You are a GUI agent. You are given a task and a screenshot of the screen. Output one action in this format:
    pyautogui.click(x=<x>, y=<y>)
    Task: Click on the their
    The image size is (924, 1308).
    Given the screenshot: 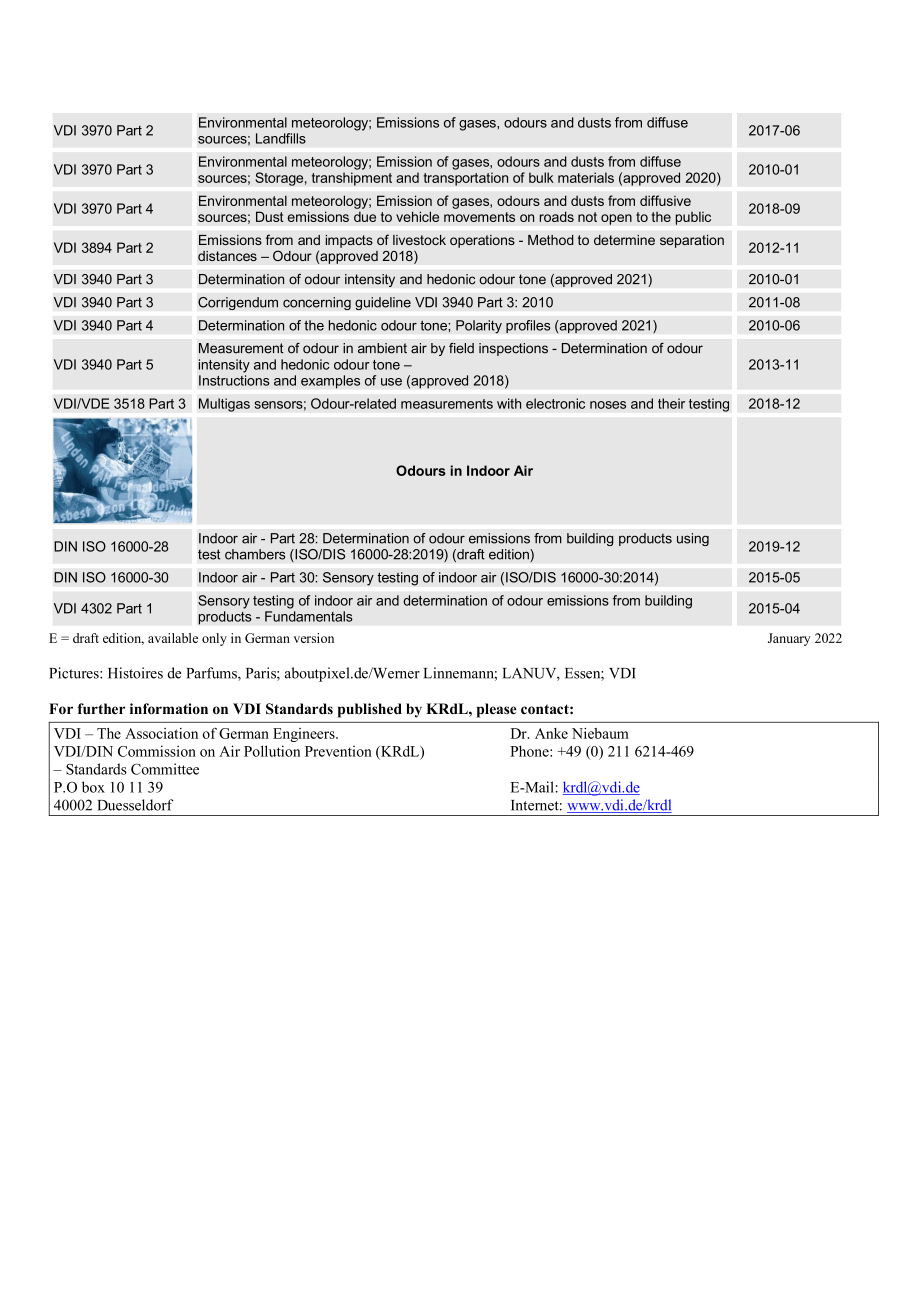 What is the action you would take?
    pyautogui.click(x=671, y=403)
